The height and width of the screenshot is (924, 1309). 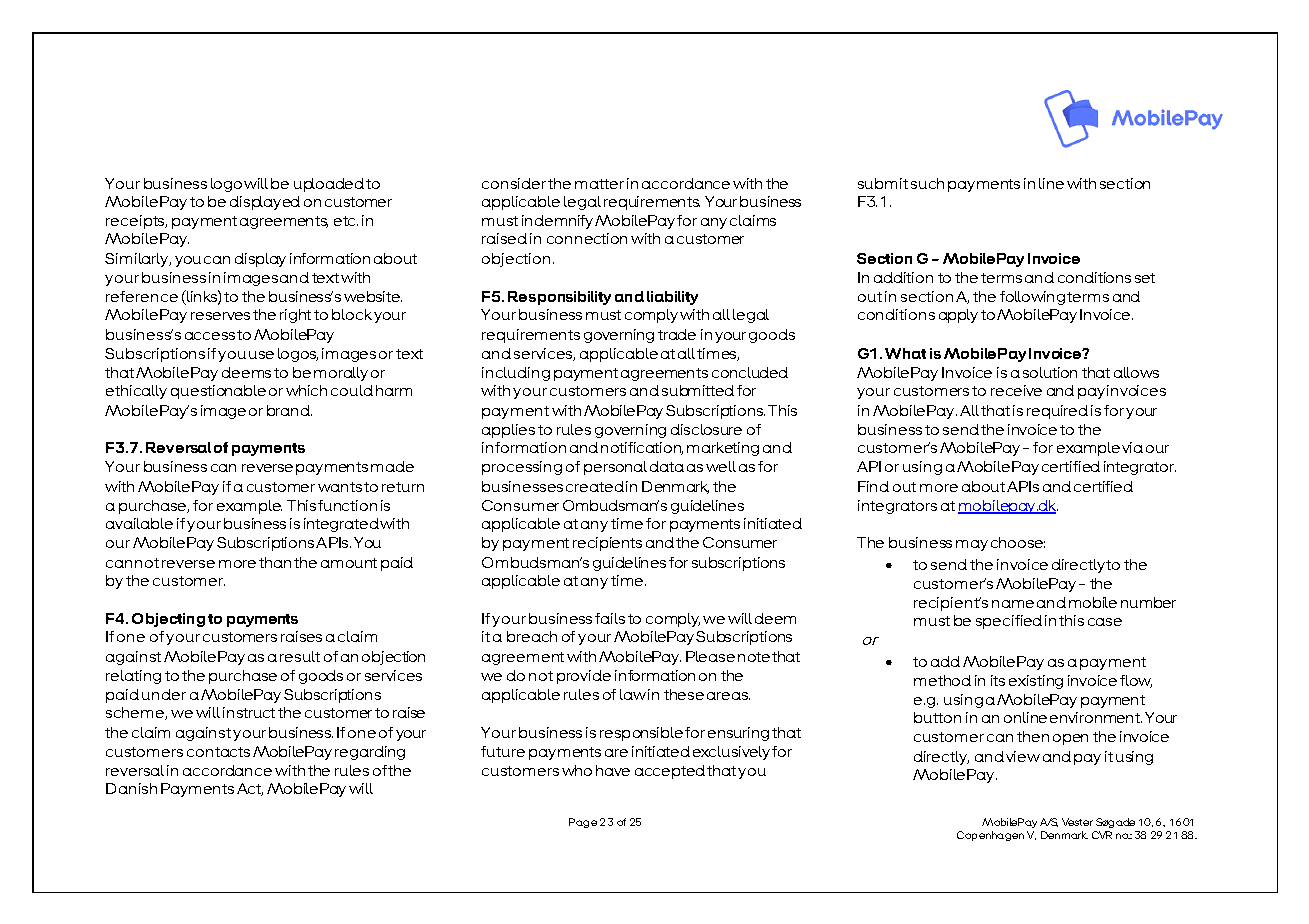 What do you see at coordinates (610, 618) in the screenshot?
I see `fails` at bounding box center [610, 618].
